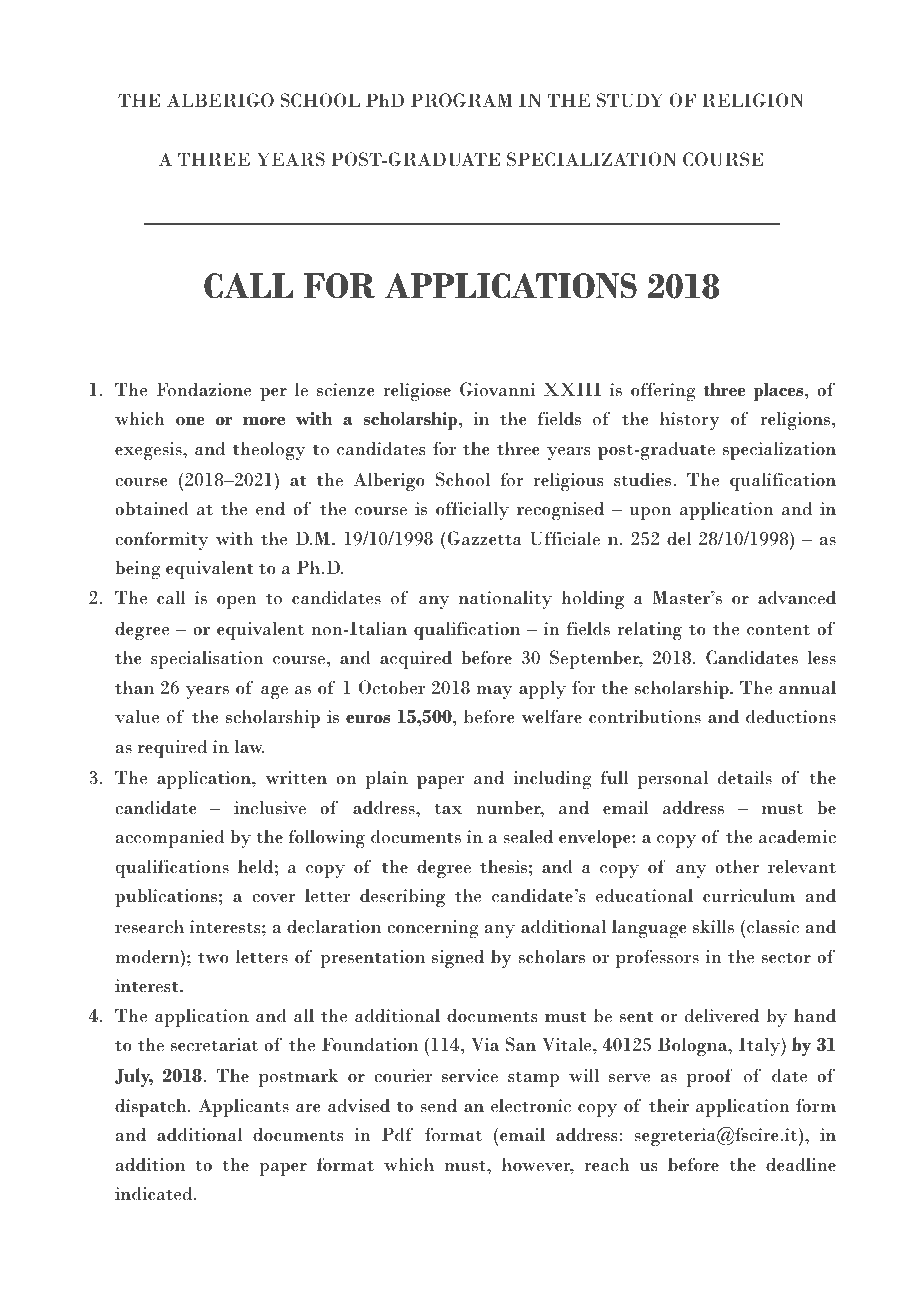 The width and height of the screenshot is (924, 1308). I want to click on may, so click(494, 692).
